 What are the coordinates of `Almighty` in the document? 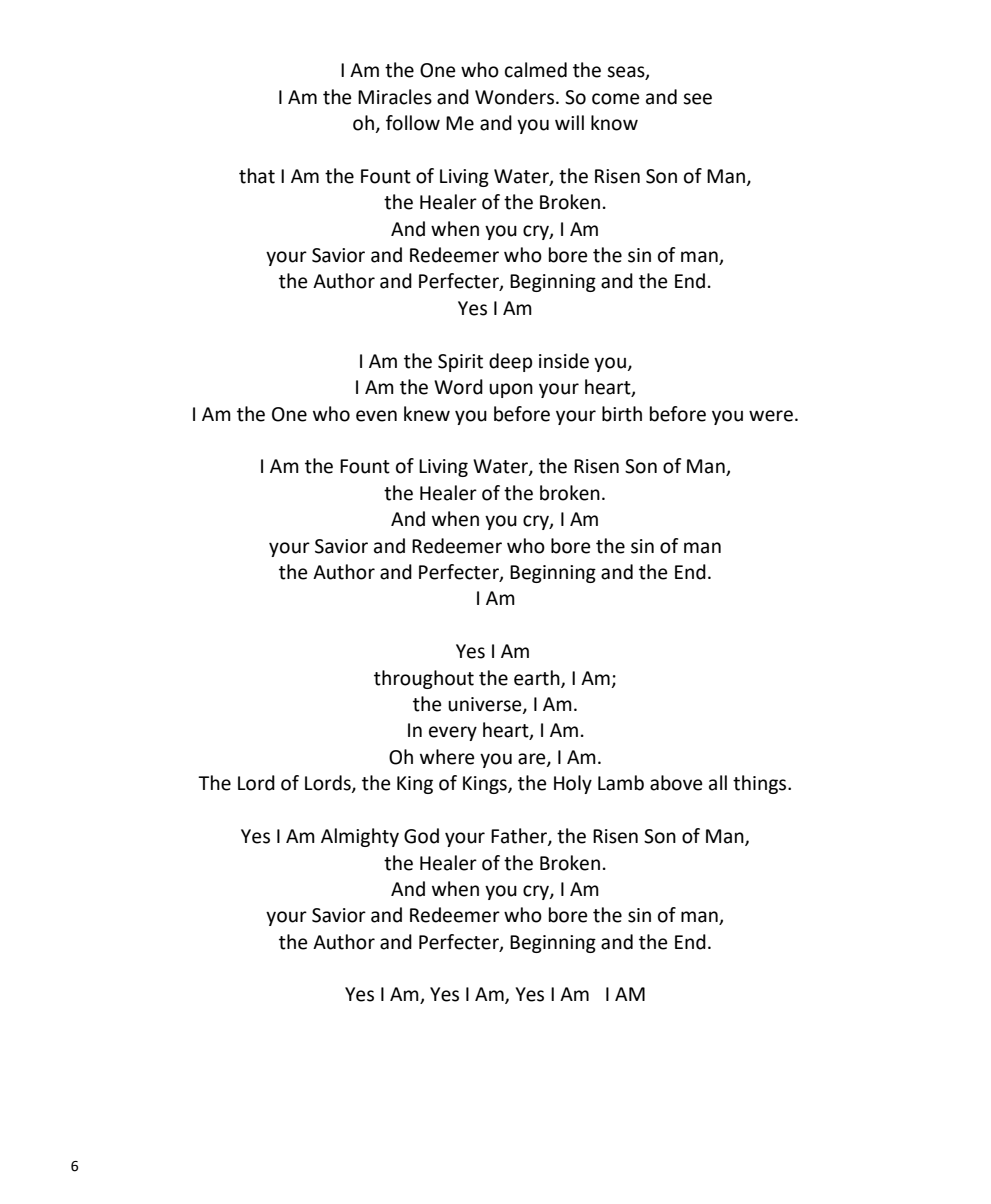 It's located at (360, 837).
